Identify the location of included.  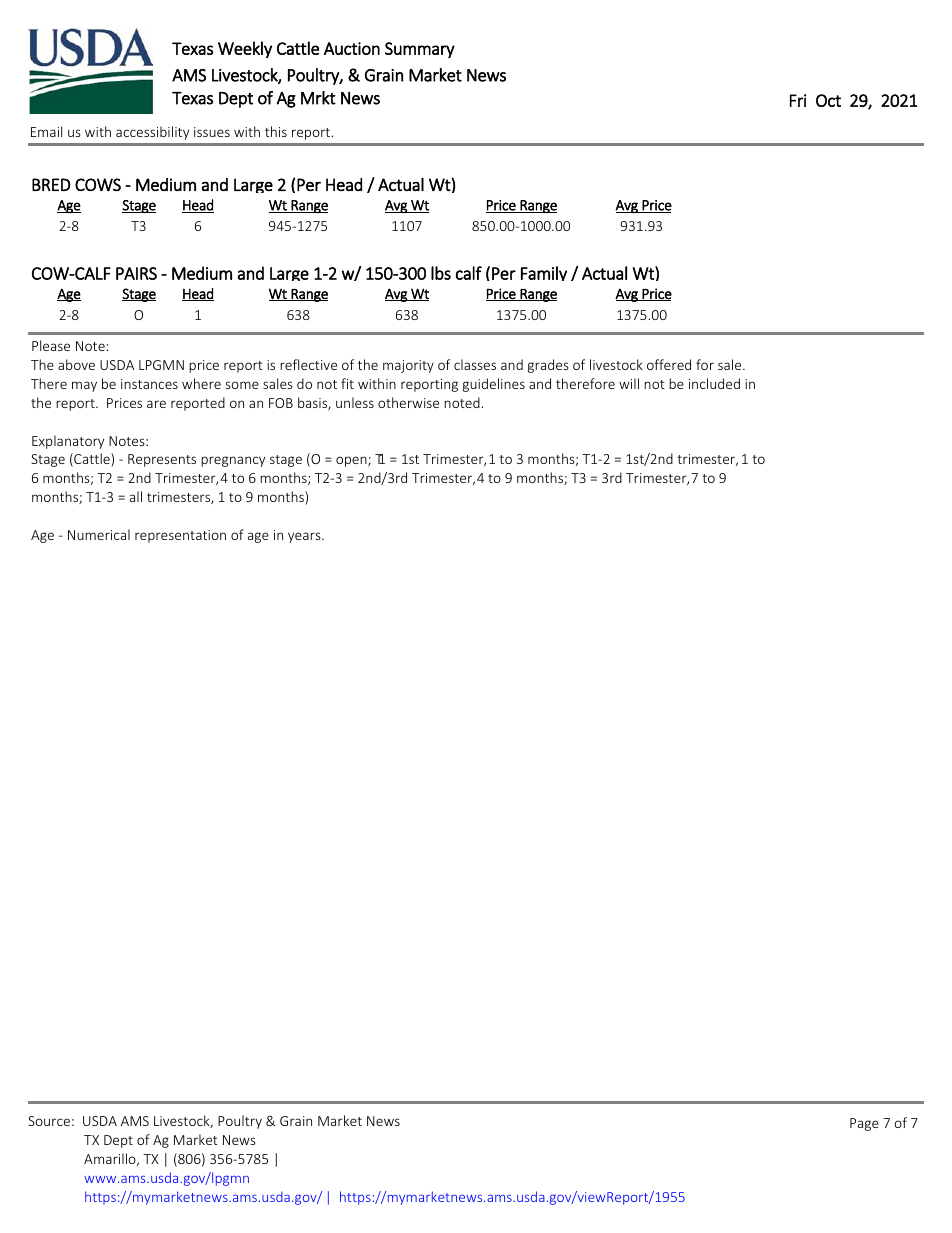
(714, 383).
